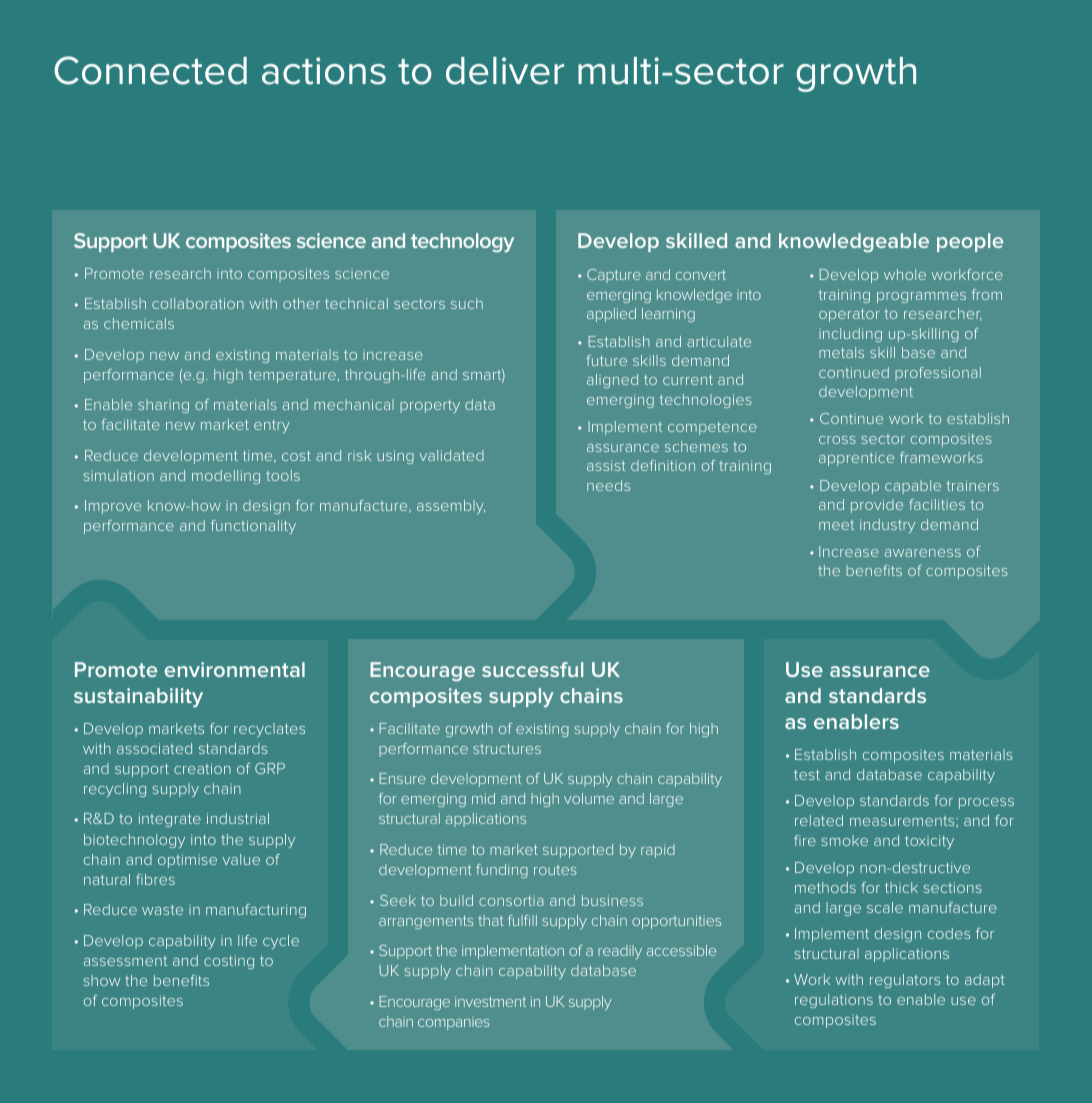 The height and width of the screenshot is (1103, 1092). What do you see at coordinates (507, 749) in the screenshot?
I see `structures` at bounding box center [507, 749].
